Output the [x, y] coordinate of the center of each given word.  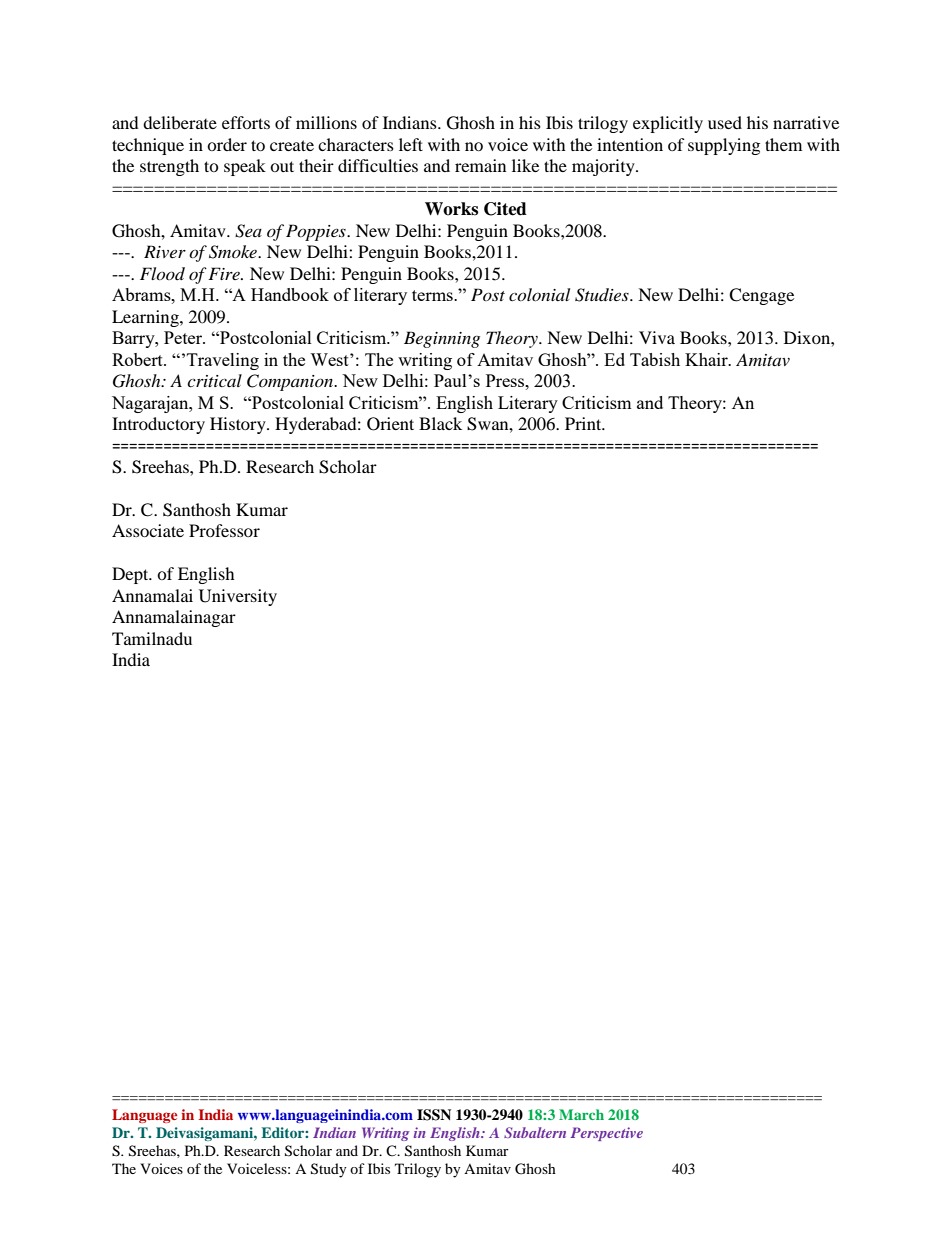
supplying [724, 146]
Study [329, 1170]
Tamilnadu [152, 638]
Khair [707, 359]
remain [480, 165]
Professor [224, 530]
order [227, 144]
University [238, 597]
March [581, 1114]
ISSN [434, 1115]
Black [440, 423]
